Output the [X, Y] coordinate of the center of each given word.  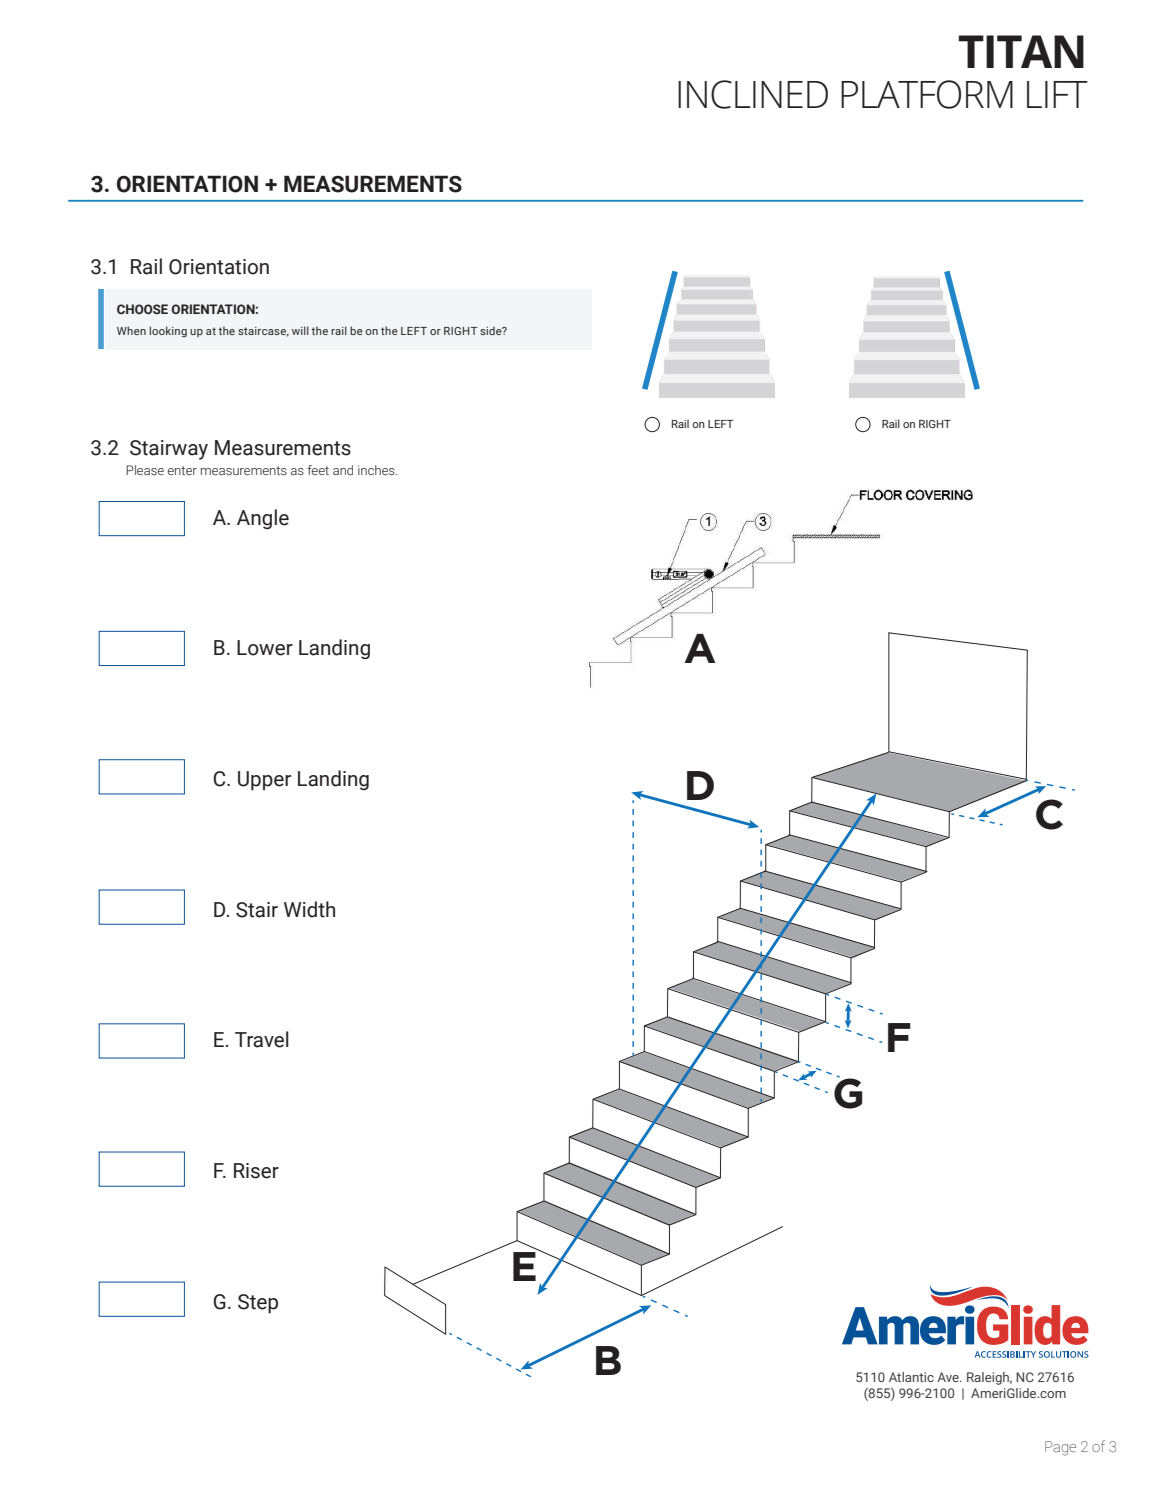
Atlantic [911, 1377]
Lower [265, 648]
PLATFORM [927, 94]
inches [377, 470]
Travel [262, 1039]
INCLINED [753, 94]
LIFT [1057, 94]
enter [182, 470]
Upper [264, 781]
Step [258, 1304]
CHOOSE [142, 309]
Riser [256, 1171]
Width [309, 909]
